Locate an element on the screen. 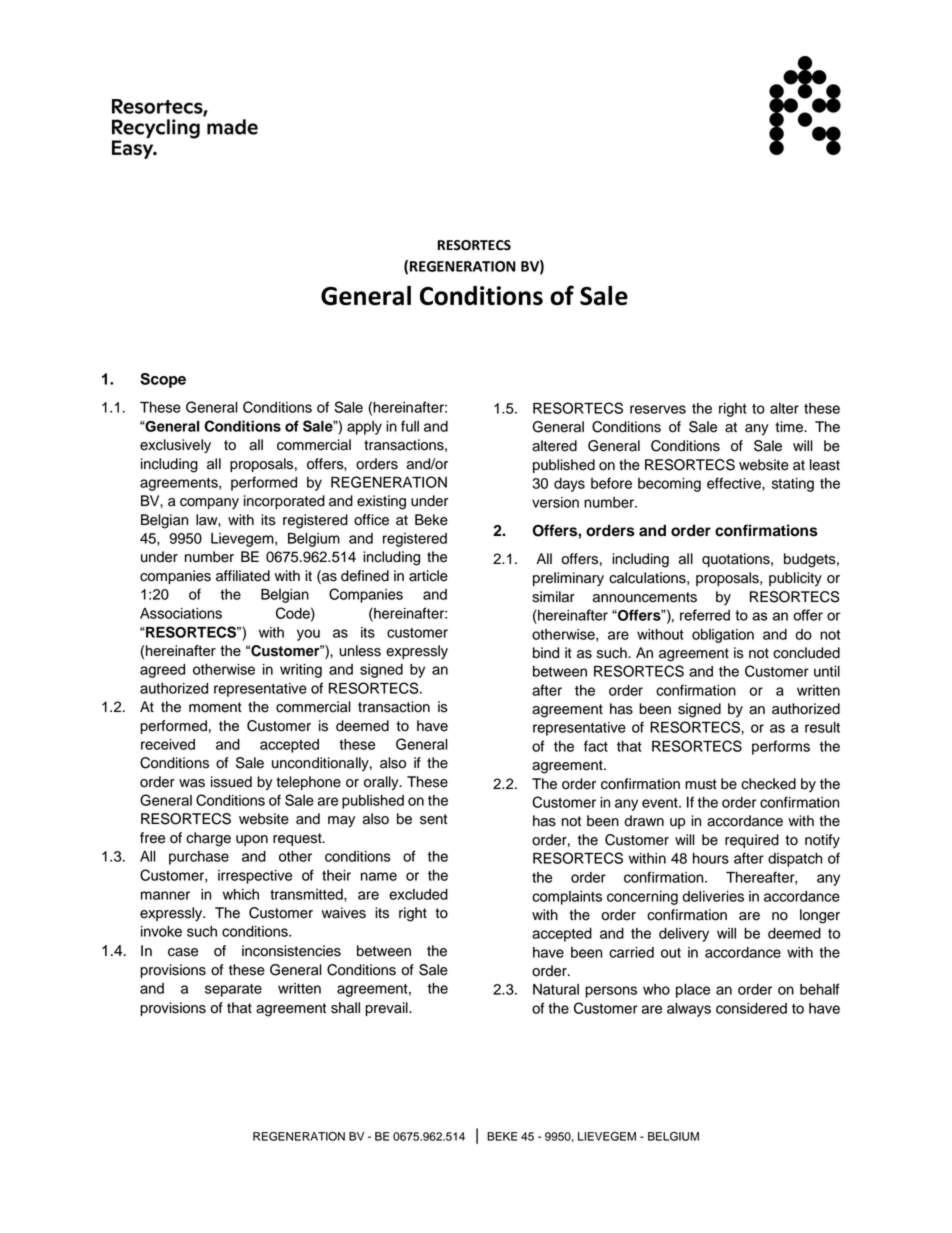 The width and height of the screenshot is (952, 1233). upon is located at coordinates (252, 840).
